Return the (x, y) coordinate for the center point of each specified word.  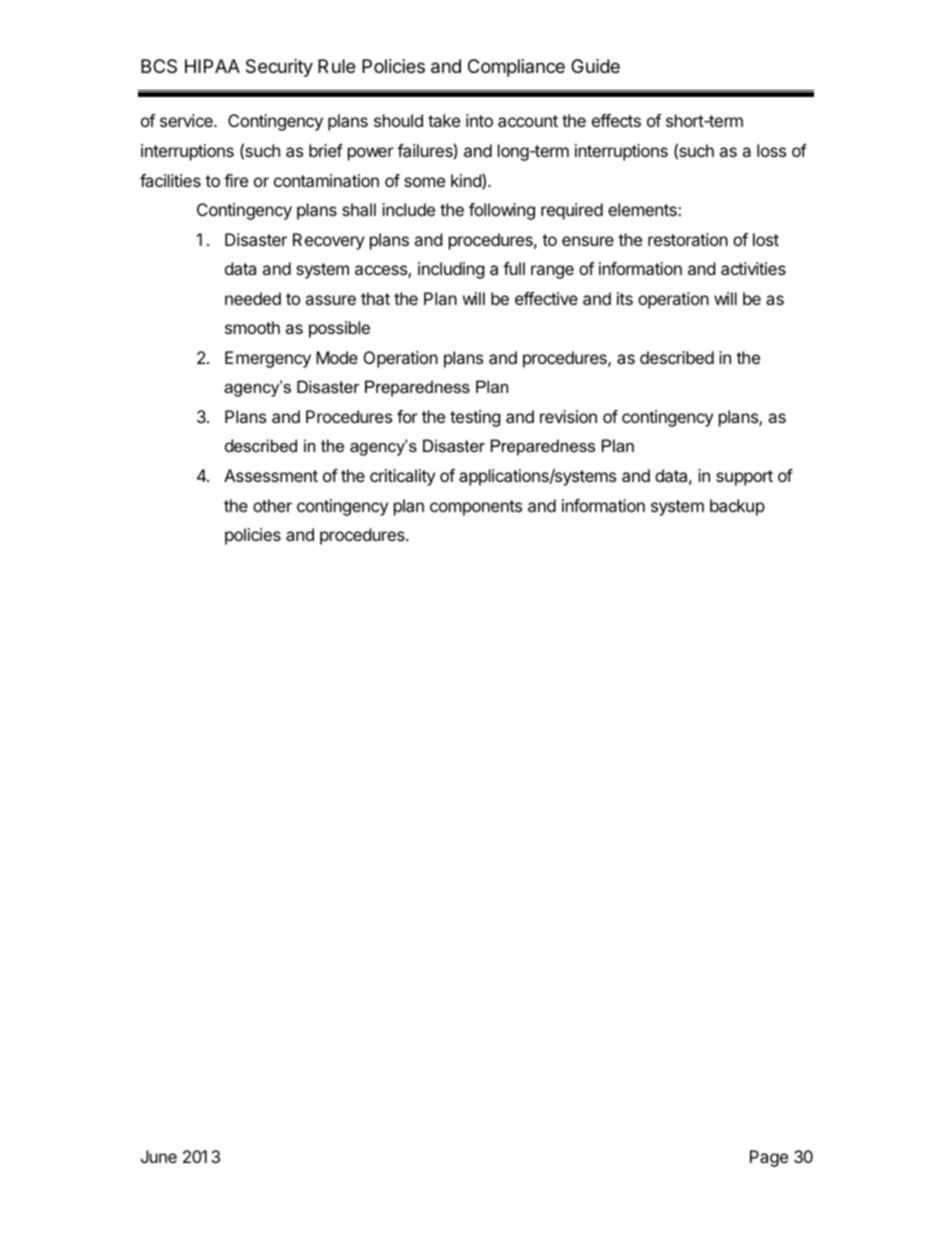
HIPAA (212, 66)
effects (616, 120)
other (272, 505)
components (476, 508)
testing (475, 418)
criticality (402, 477)
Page (769, 1158)
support (744, 478)
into (479, 120)
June (159, 1156)
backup (737, 507)
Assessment (271, 475)
